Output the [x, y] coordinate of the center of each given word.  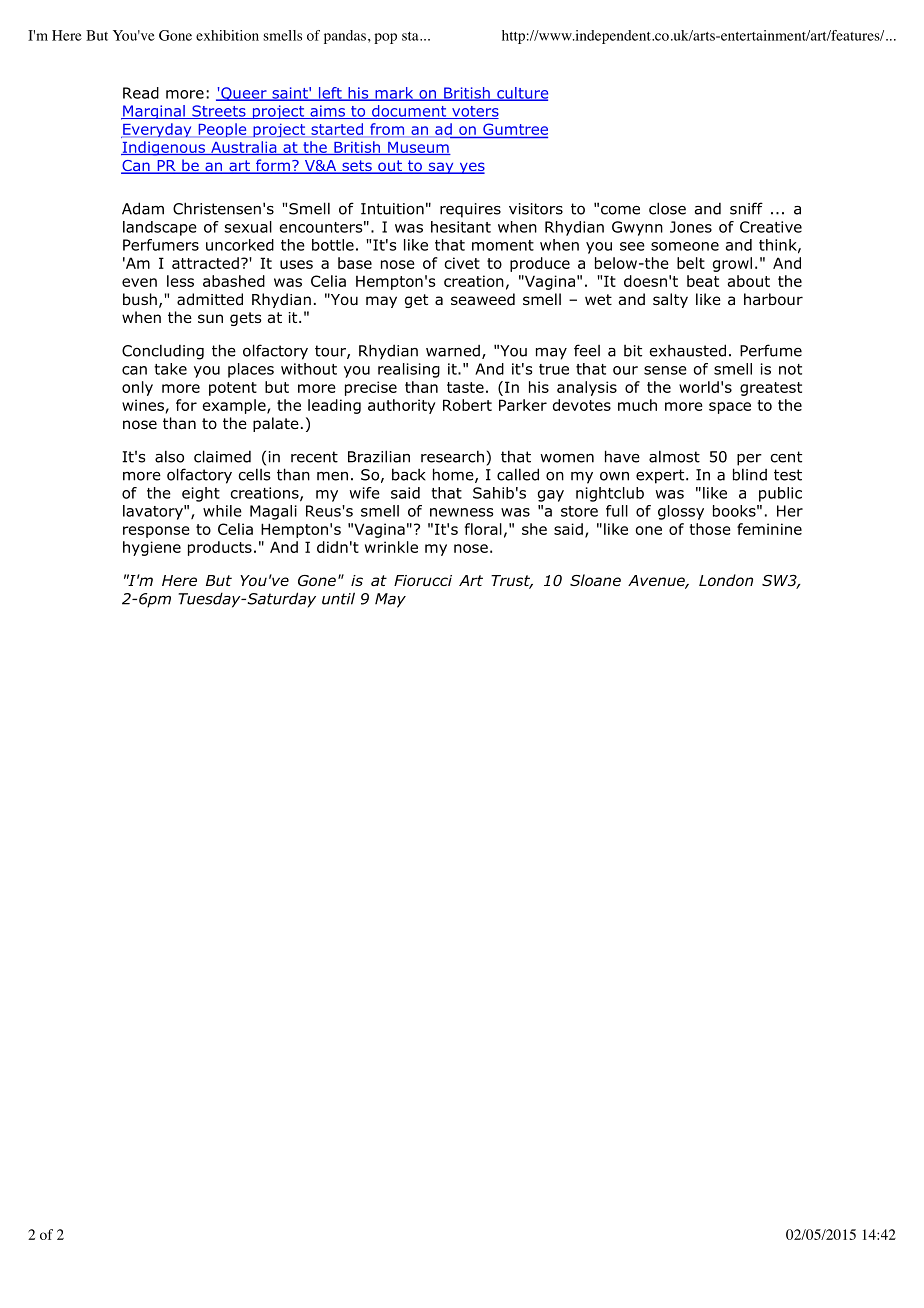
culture [521, 94]
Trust [512, 582]
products [220, 548]
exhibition [227, 35]
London [726, 580]
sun [210, 319]
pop [385, 38]
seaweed [483, 299]
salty [670, 300]
